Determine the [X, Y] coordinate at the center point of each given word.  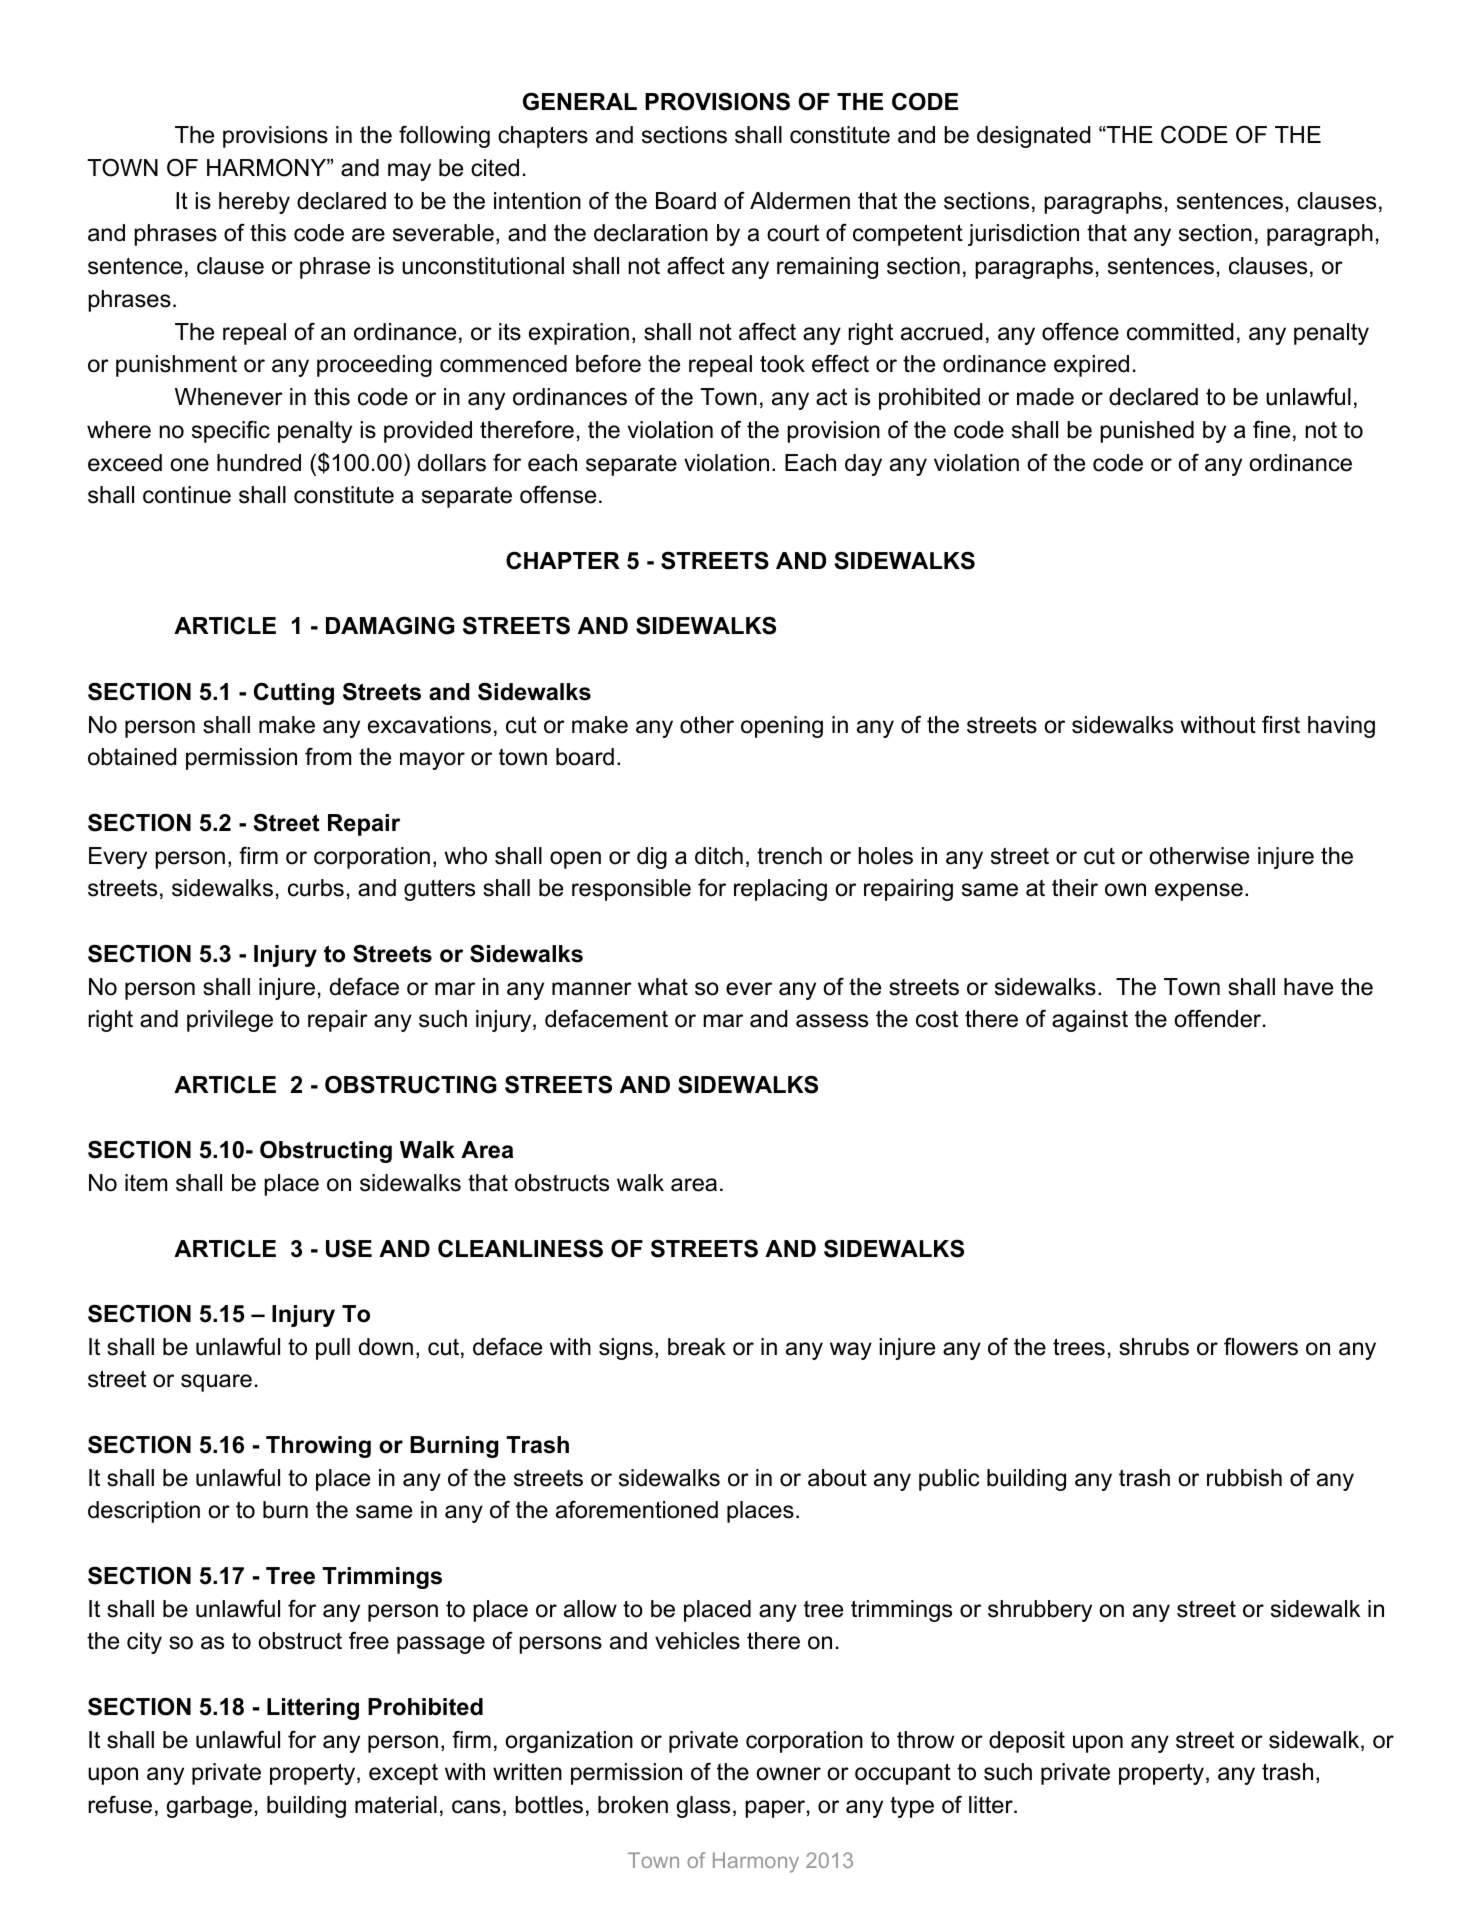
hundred [259, 463]
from [328, 757]
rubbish [1244, 1478]
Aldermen [800, 201]
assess [832, 1021]
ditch [719, 856]
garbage [209, 1807]
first [1281, 724]
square [216, 1383]
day [863, 465]
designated [1033, 137]
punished [1147, 432]
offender [1219, 1019]
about [837, 1478]
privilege [230, 1021]
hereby [254, 203]
